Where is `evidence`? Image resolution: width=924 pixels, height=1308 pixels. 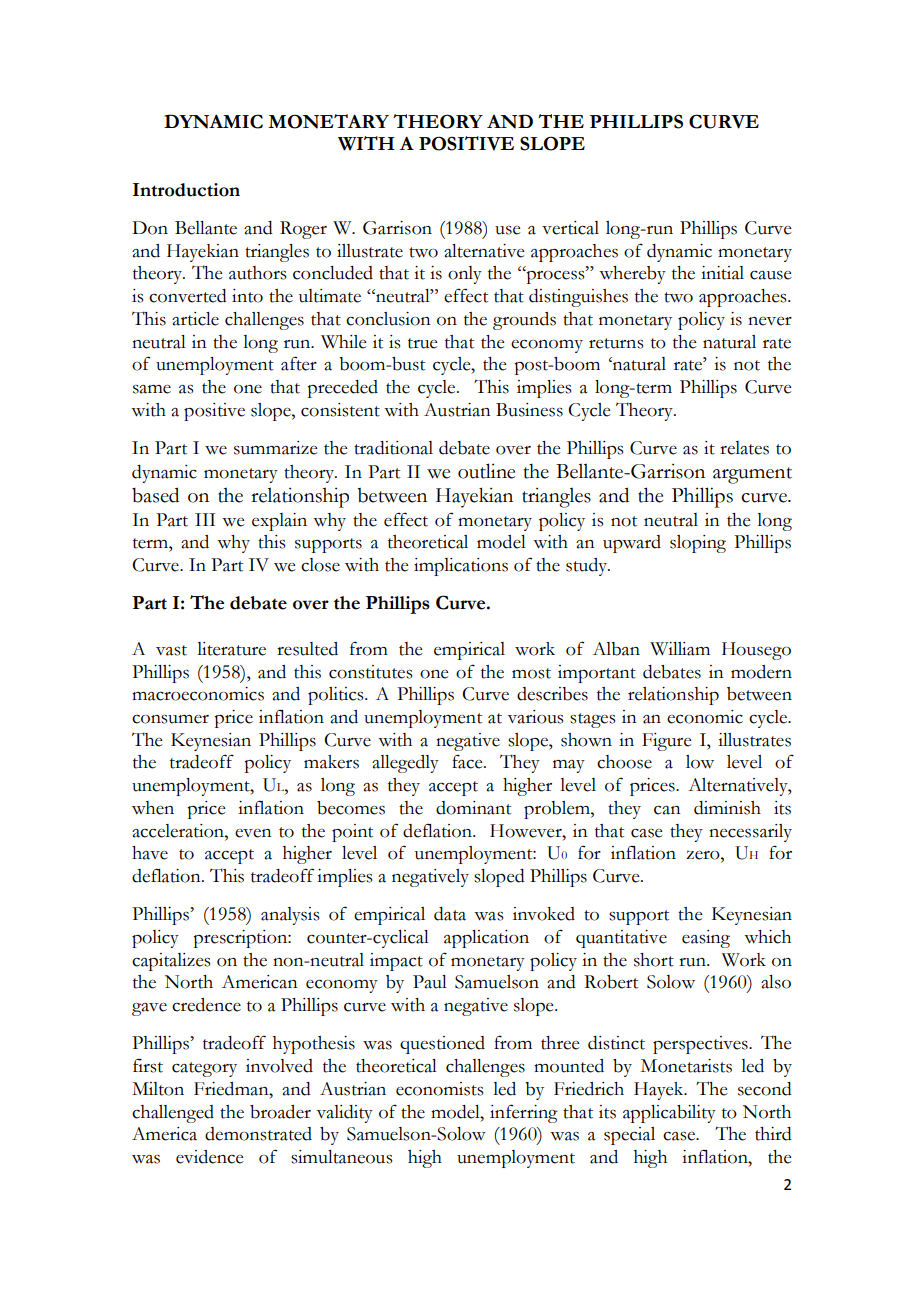
evidence is located at coordinates (209, 1157).
